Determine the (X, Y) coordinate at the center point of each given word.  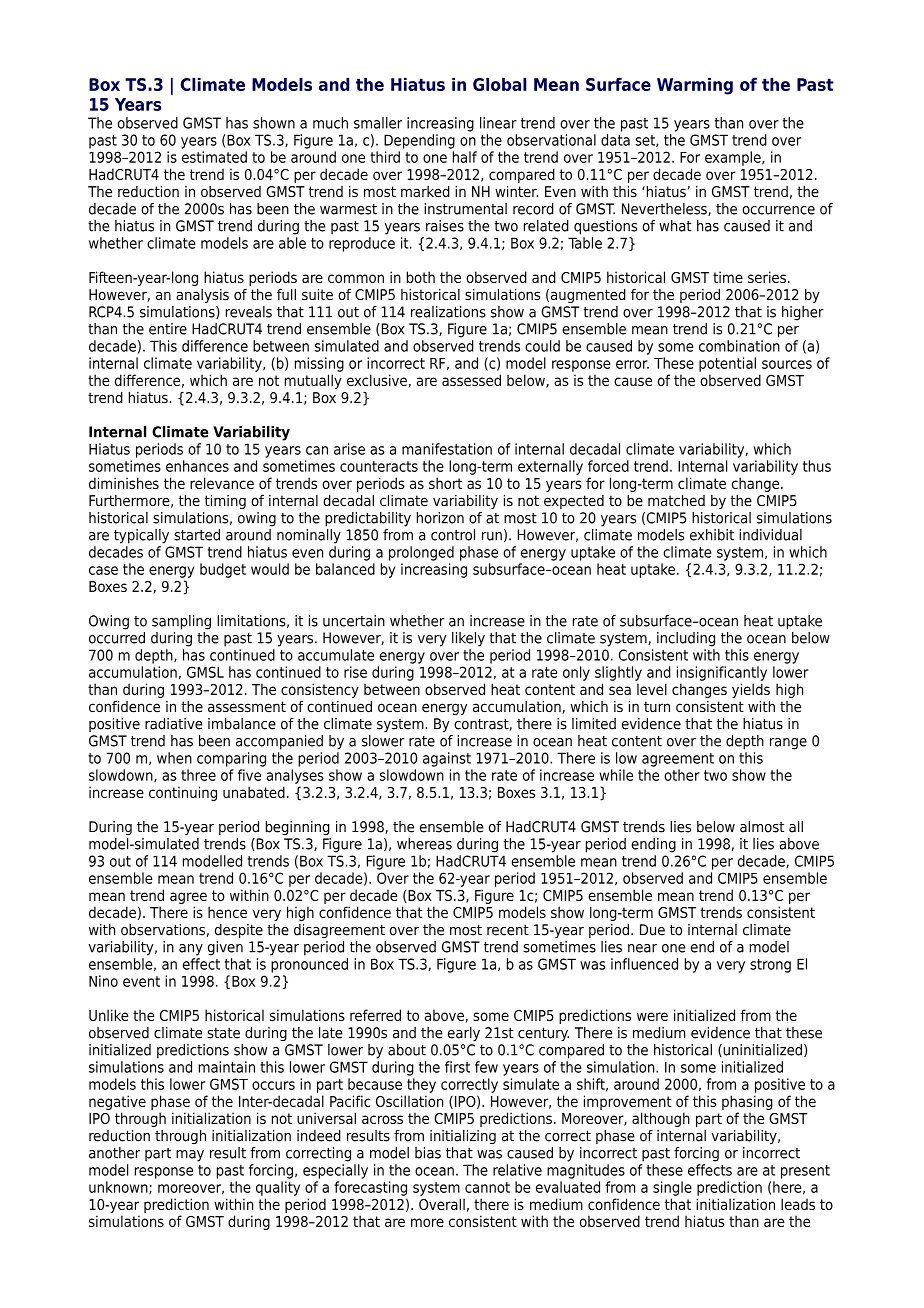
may (190, 1156)
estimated (214, 157)
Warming (695, 86)
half (465, 157)
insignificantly (722, 673)
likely (468, 639)
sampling (181, 622)
